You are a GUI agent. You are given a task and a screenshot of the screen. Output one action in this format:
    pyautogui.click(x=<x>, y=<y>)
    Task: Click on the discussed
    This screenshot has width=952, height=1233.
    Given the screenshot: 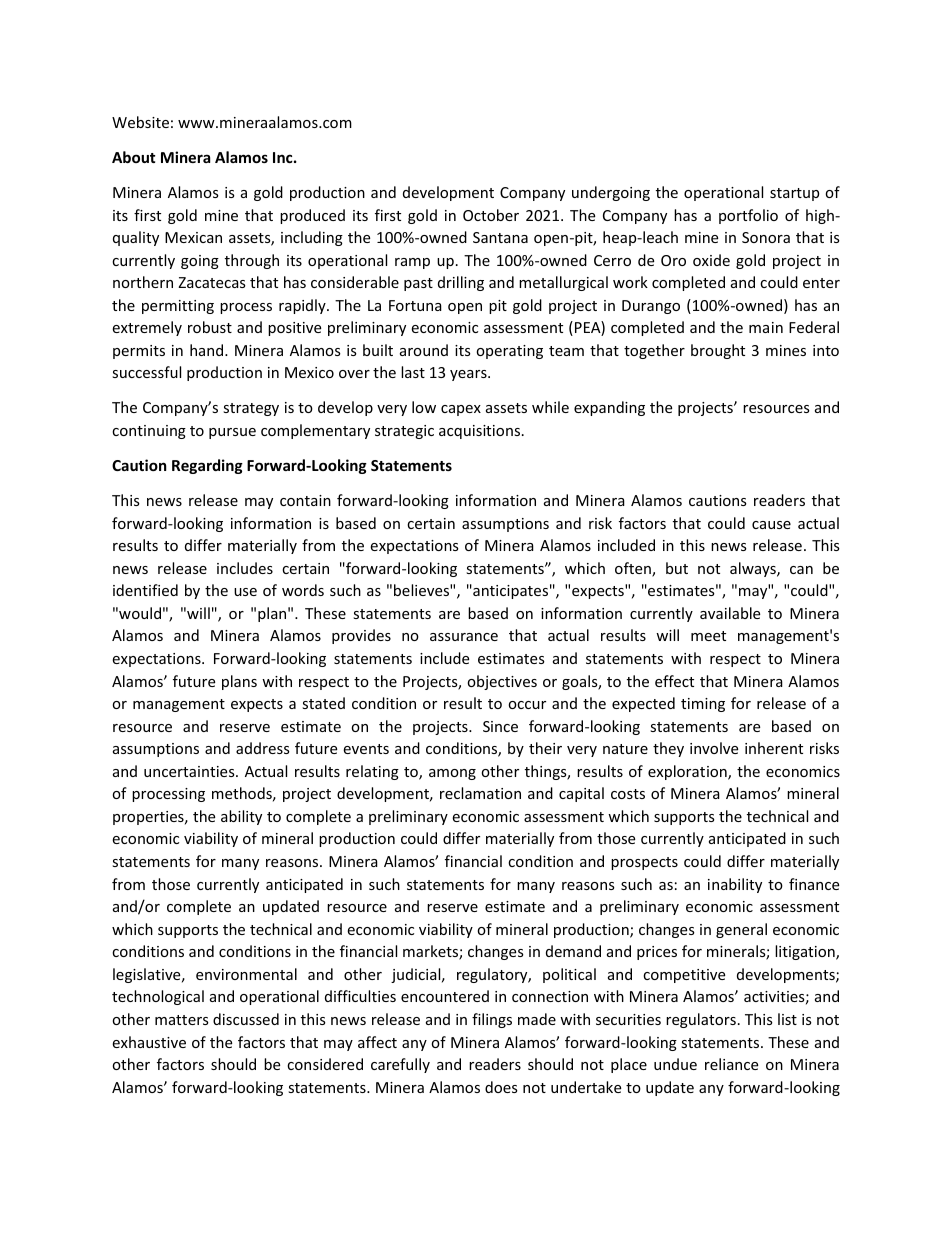 What is the action you would take?
    pyautogui.click(x=246, y=1019)
